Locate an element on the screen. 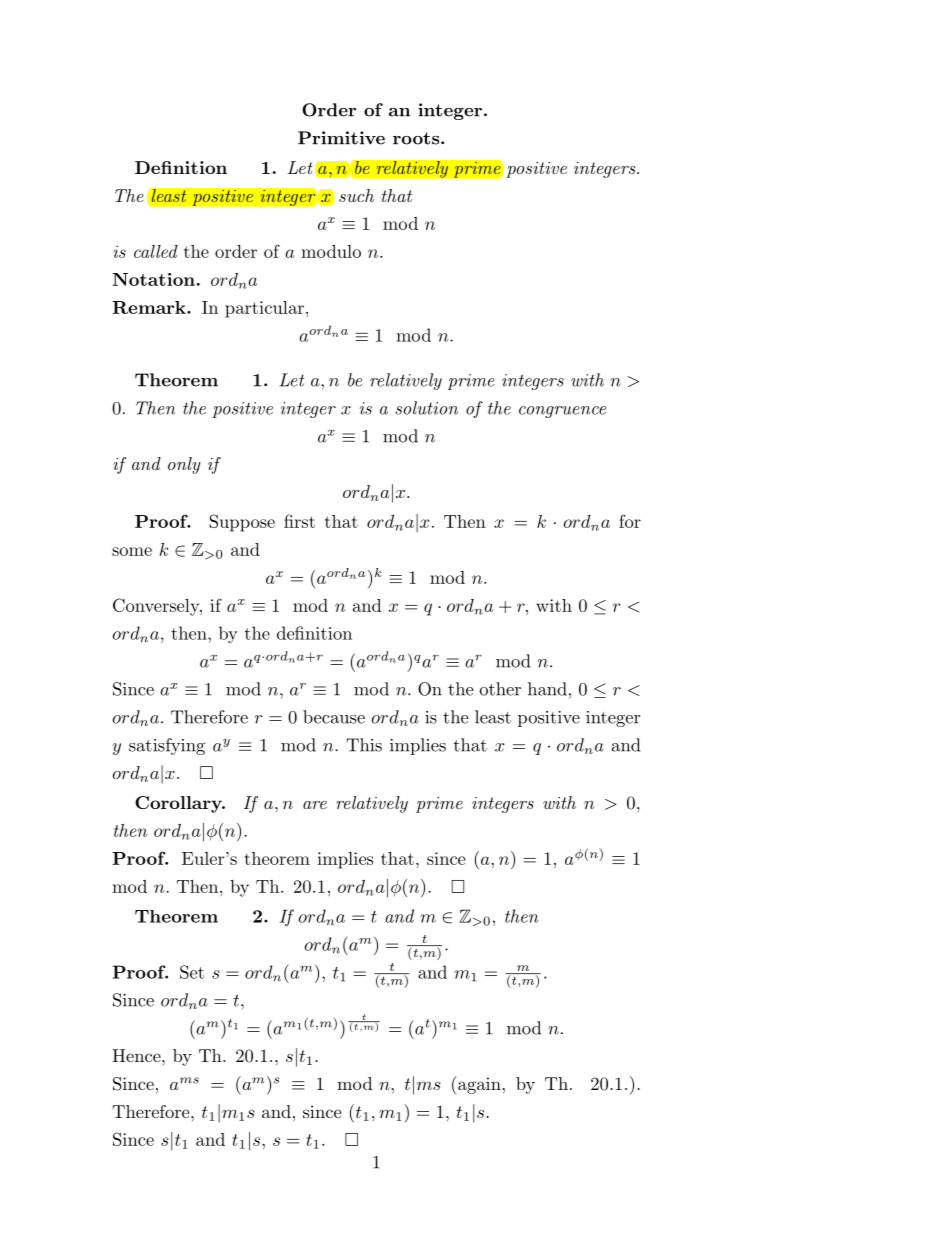  some is located at coordinates (132, 551).
